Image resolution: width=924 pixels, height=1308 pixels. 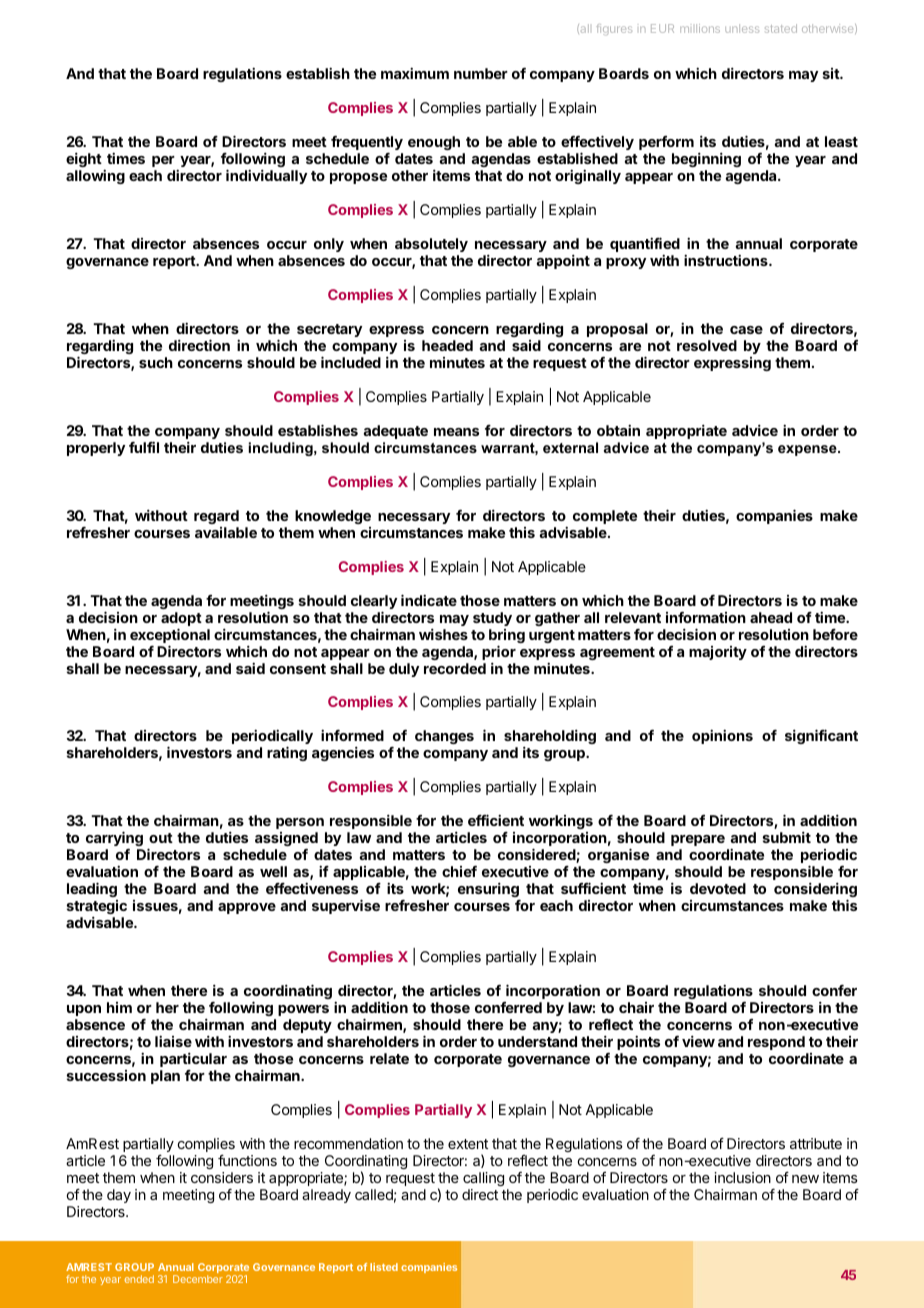 What do you see at coordinates (459, 871) in the document?
I see `chief` at bounding box center [459, 871].
